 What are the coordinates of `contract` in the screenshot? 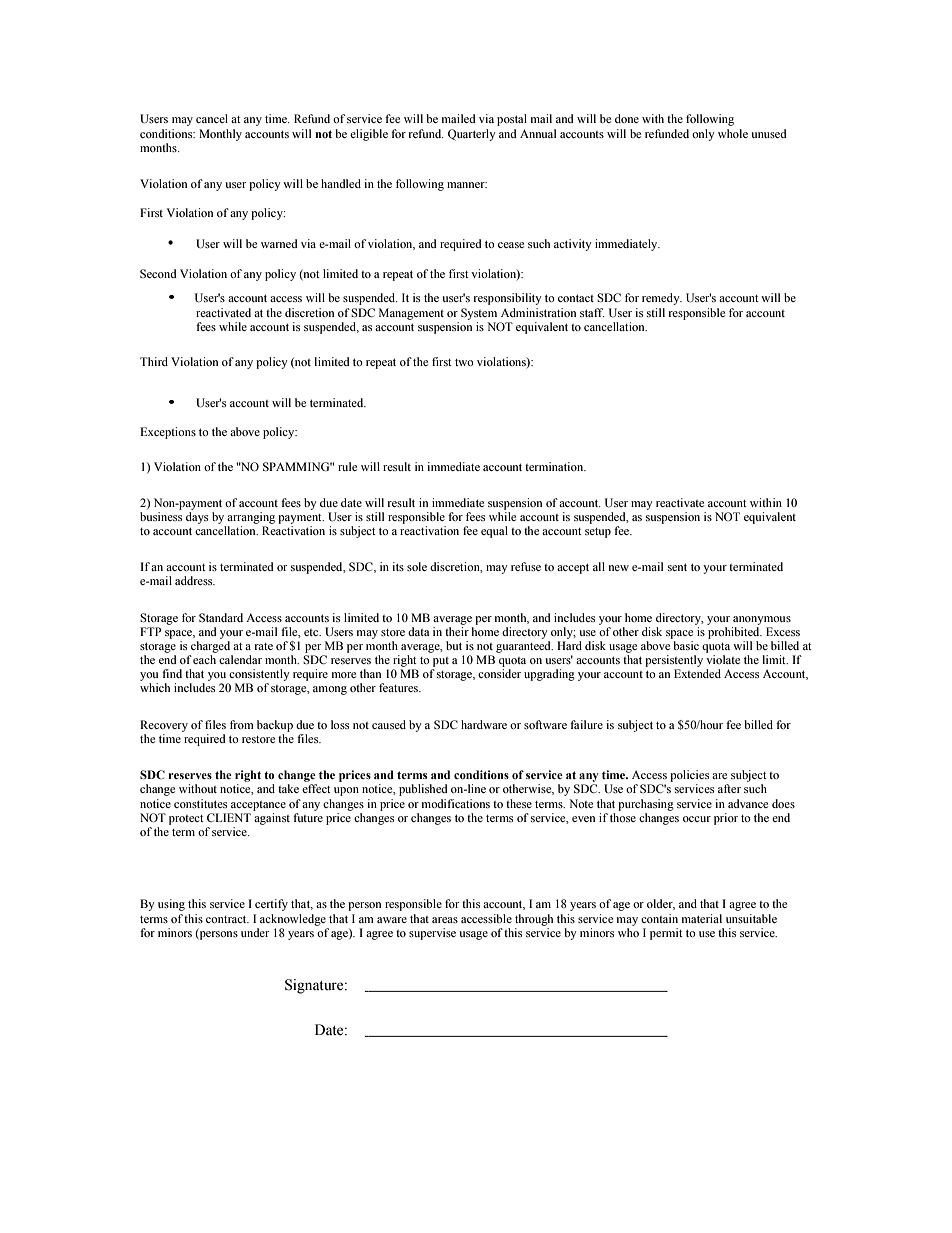 It's located at (227, 919).
